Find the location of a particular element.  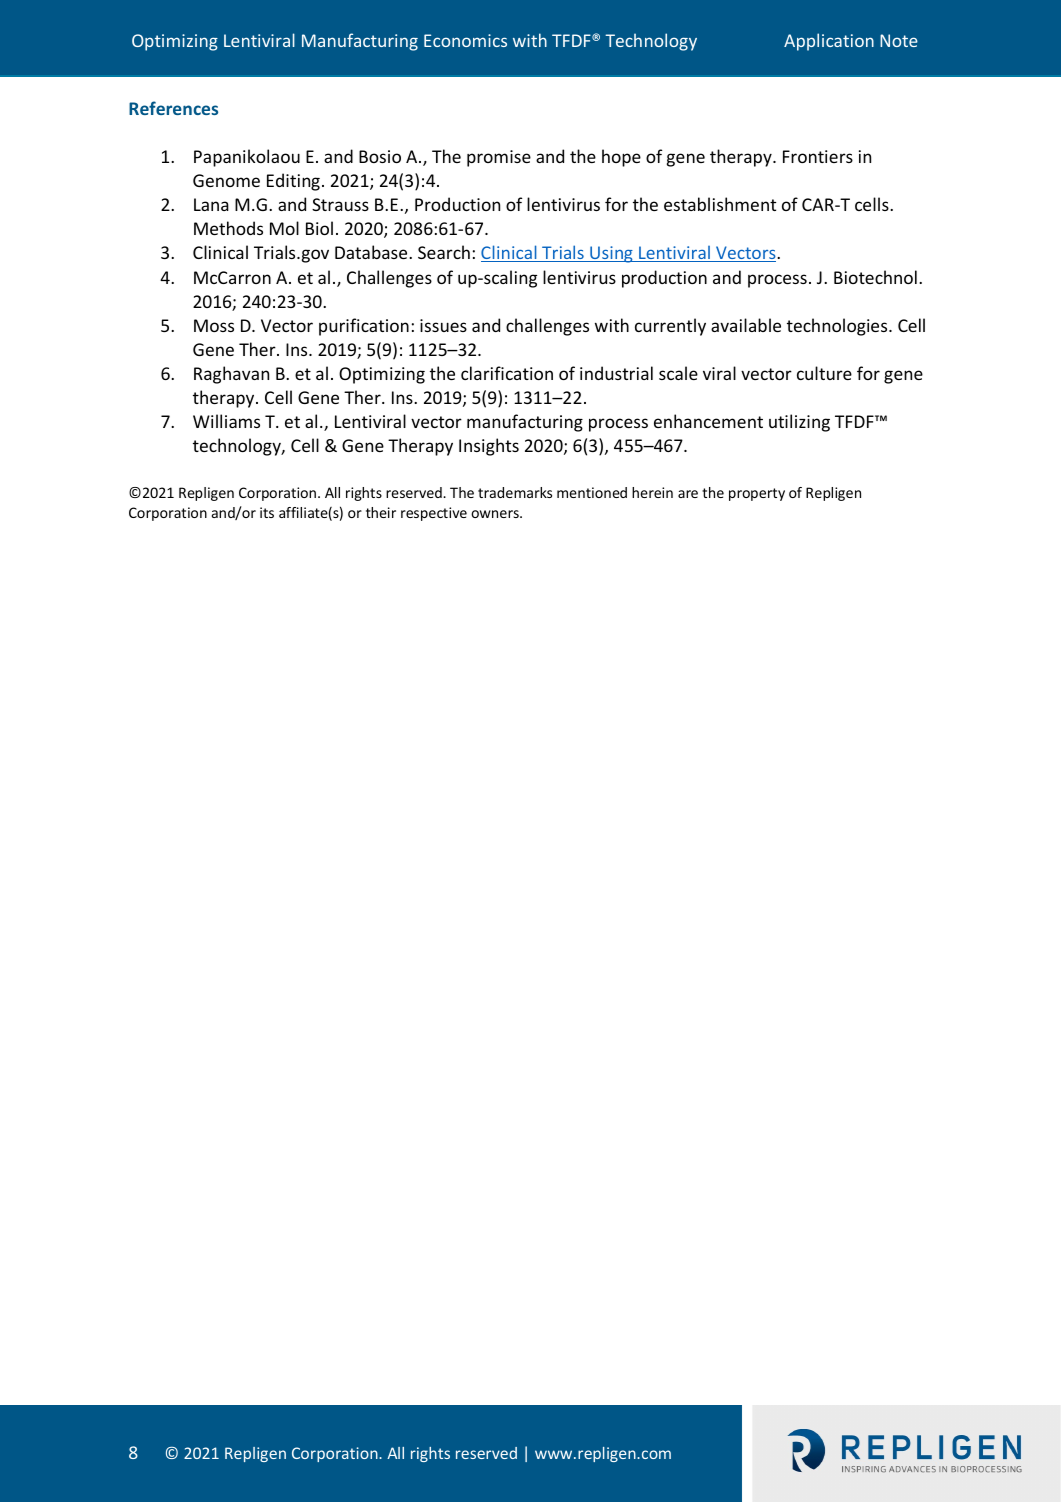

Raghavan is located at coordinates (231, 375).
